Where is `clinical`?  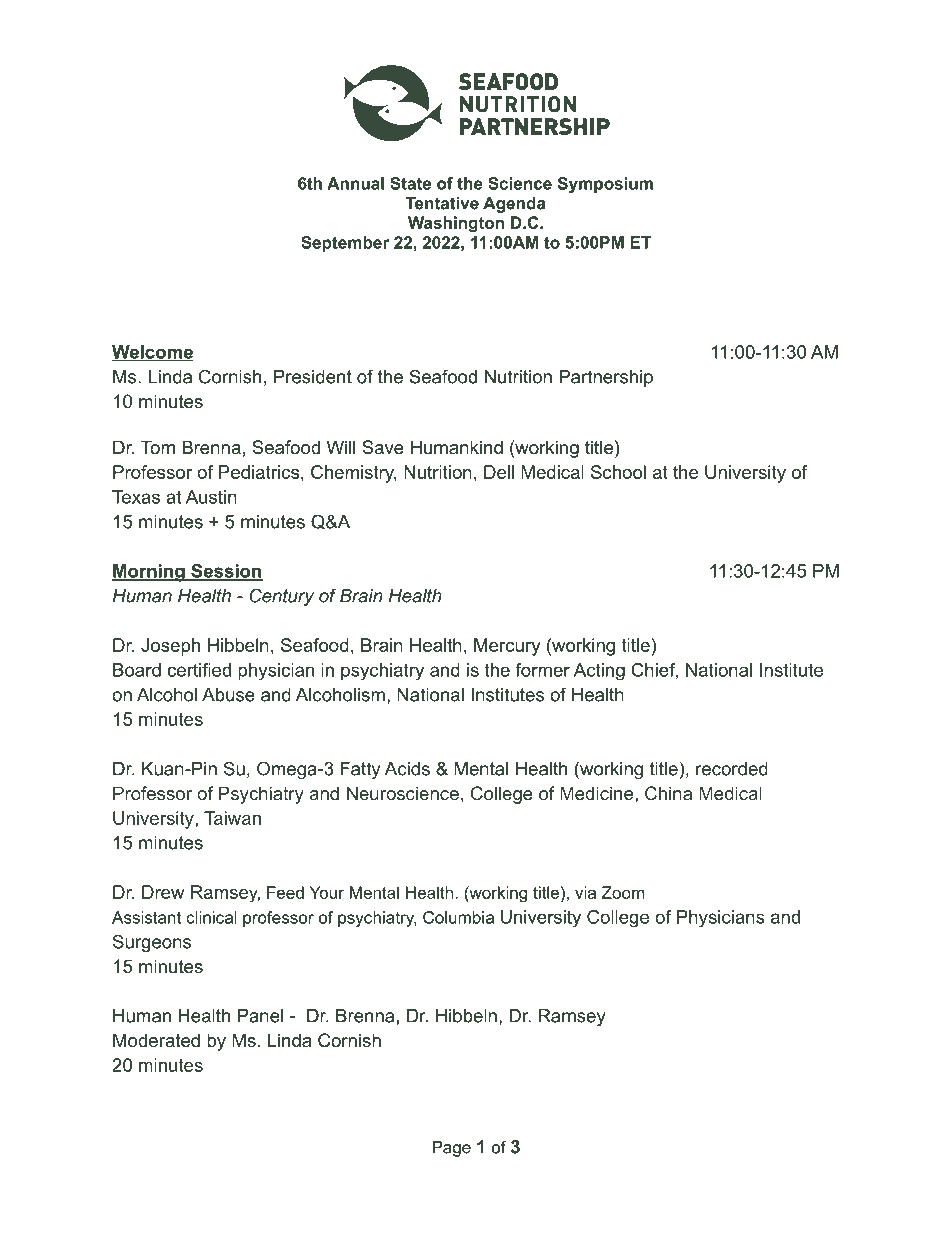
clinical is located at coordinates (211, 917).
